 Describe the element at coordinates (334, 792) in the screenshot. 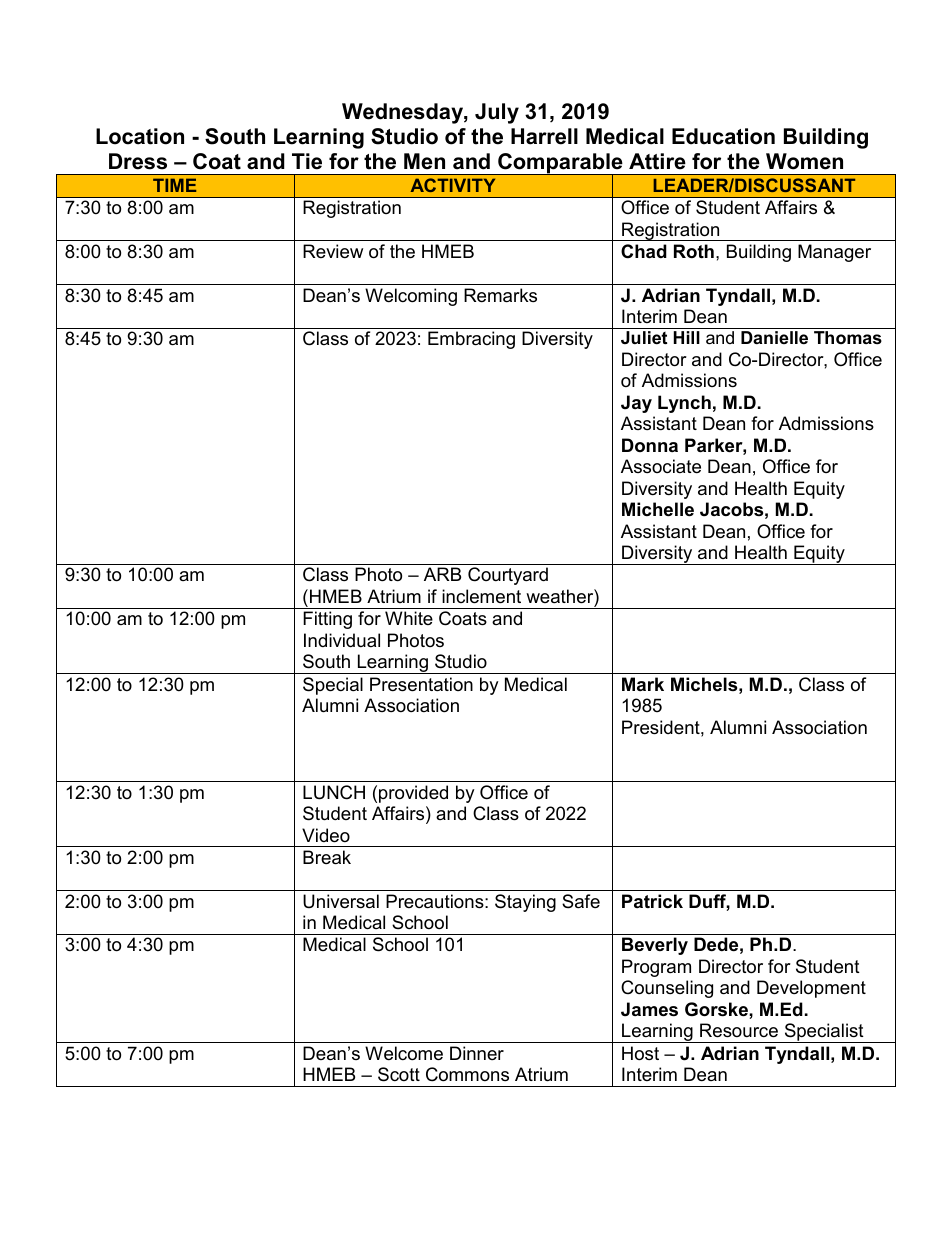

I see `LUNCH` at that location.
